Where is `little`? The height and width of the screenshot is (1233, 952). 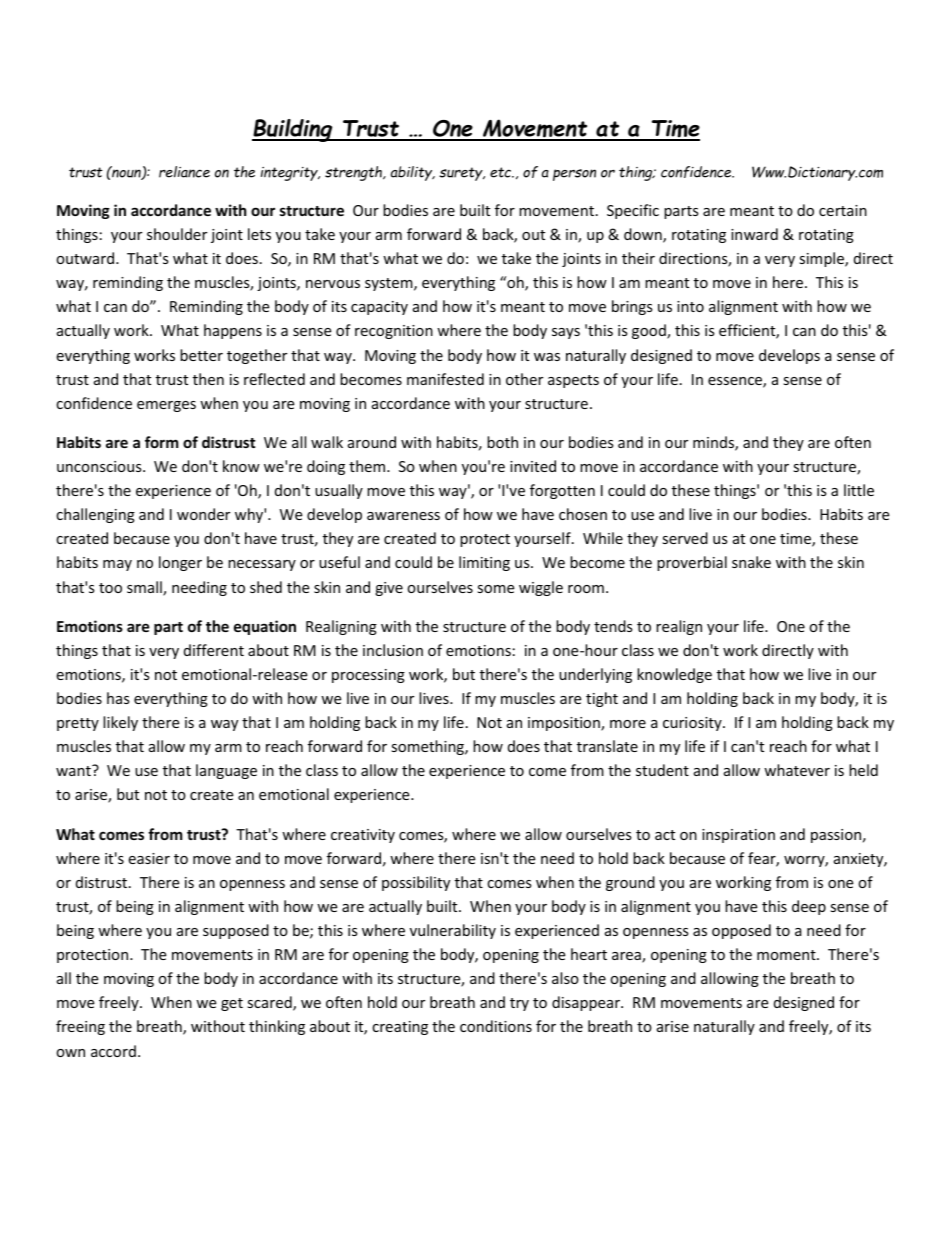 little is located at coordinates (859, 490).
